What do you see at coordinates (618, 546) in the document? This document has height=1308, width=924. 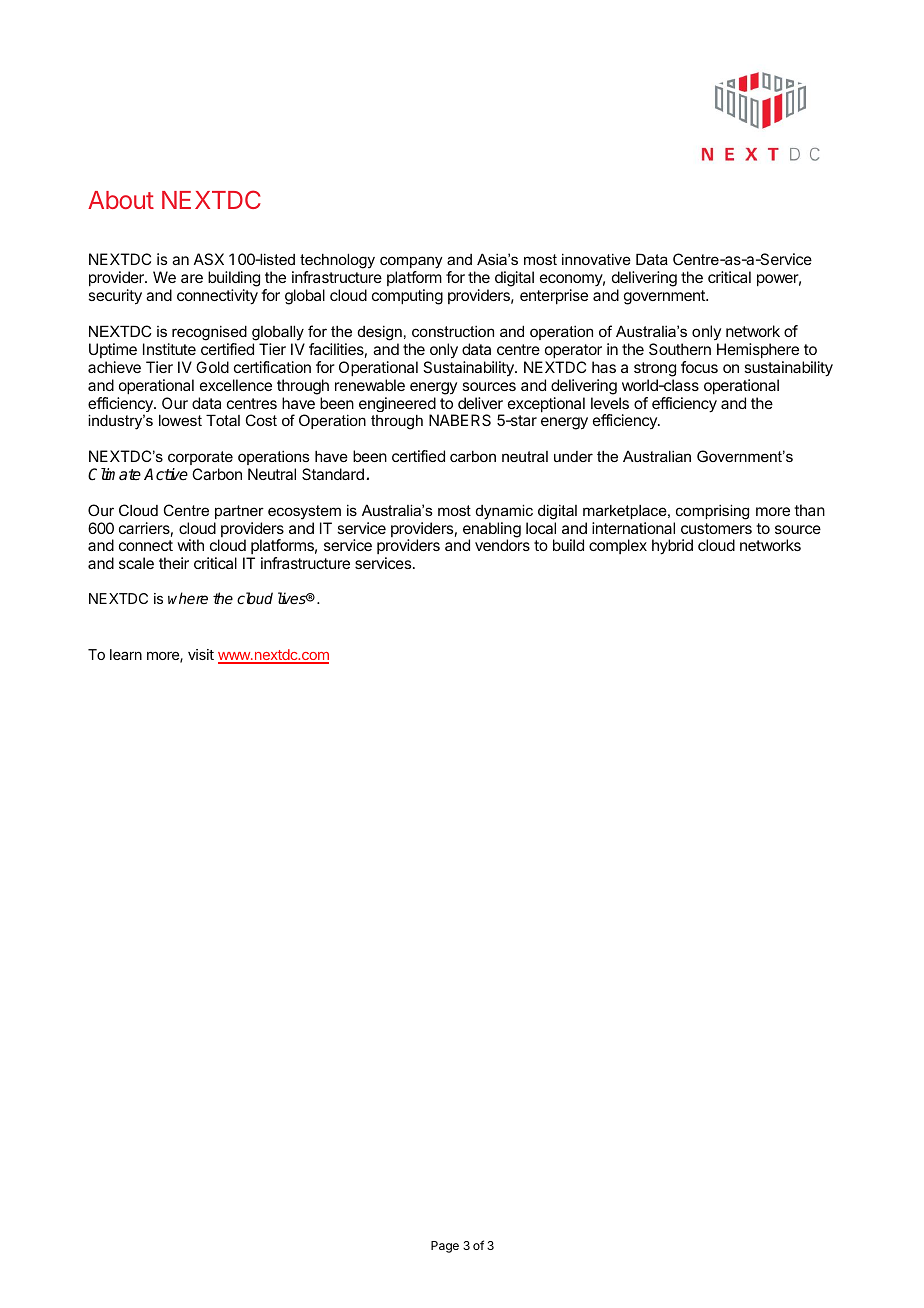 I see `complex` at bounding box center [618, 546].
